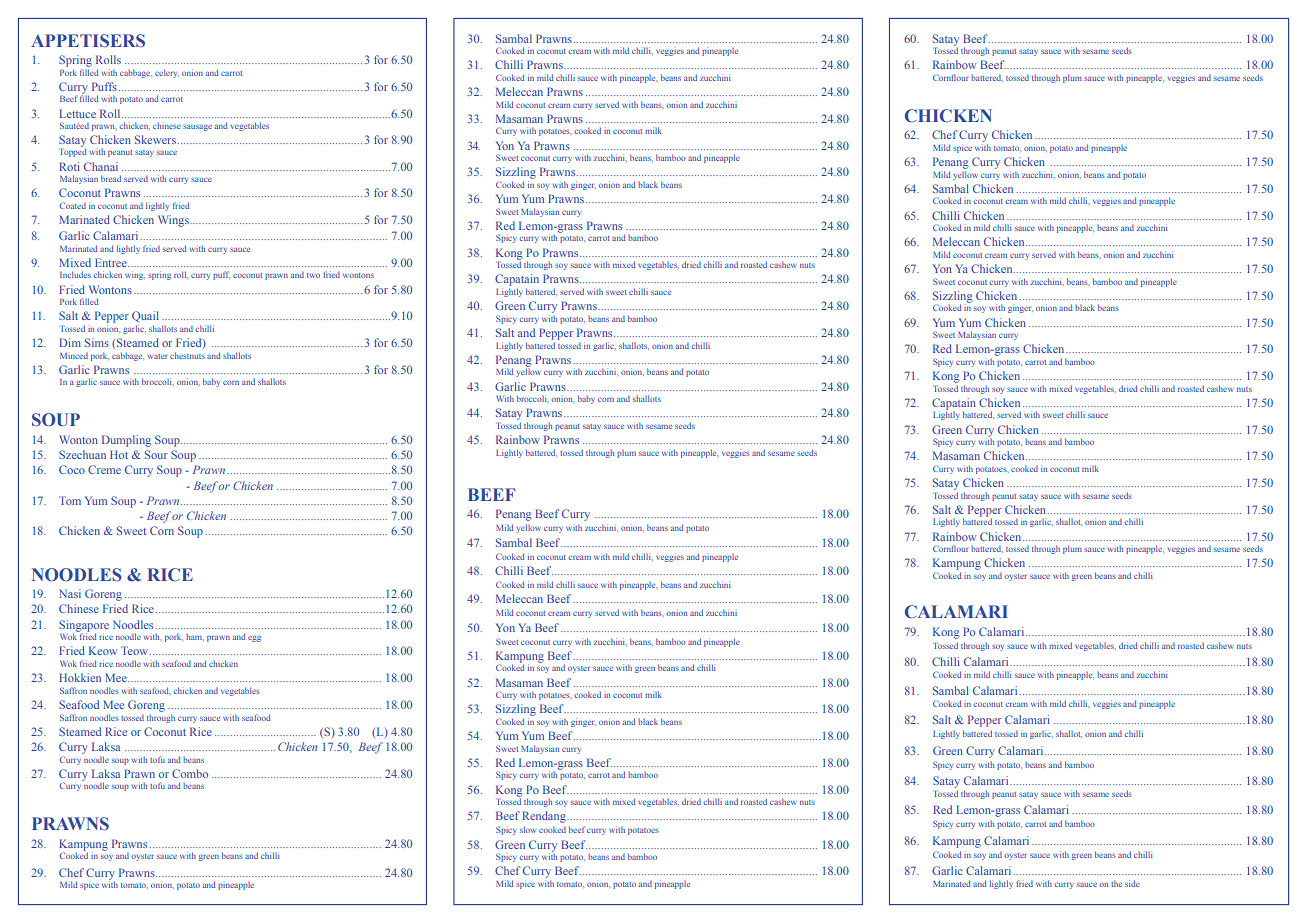  Describe the element at coordinates (119, 454) in the image. I see `Hot` at that location.
